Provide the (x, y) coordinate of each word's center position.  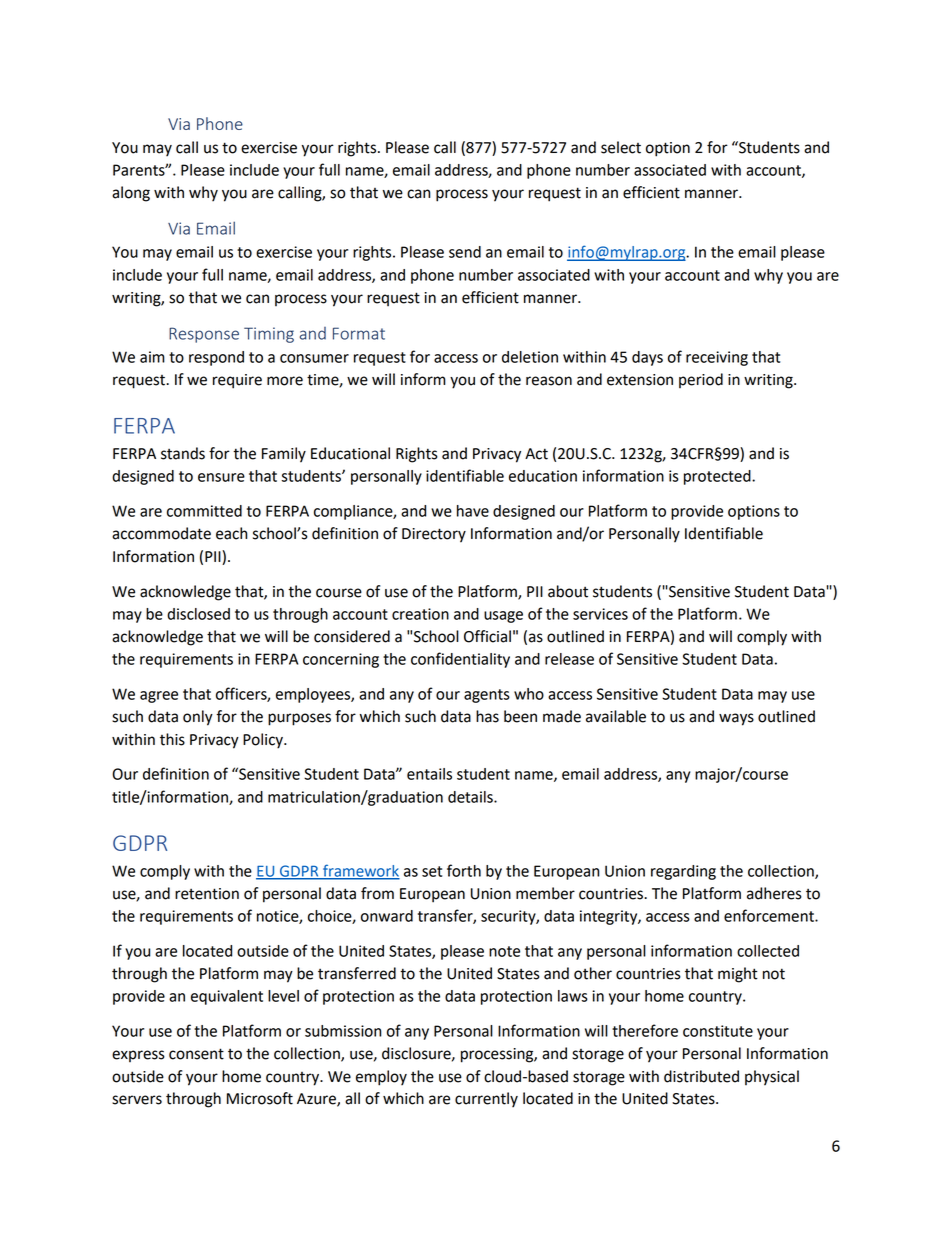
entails (429, 774)
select (621, 147)
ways (736, 719)
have (473, 511)
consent (196, 1054)
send (465, 252)
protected (718, 477)
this (172, 739)
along (131, 194)
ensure (221, 477)
